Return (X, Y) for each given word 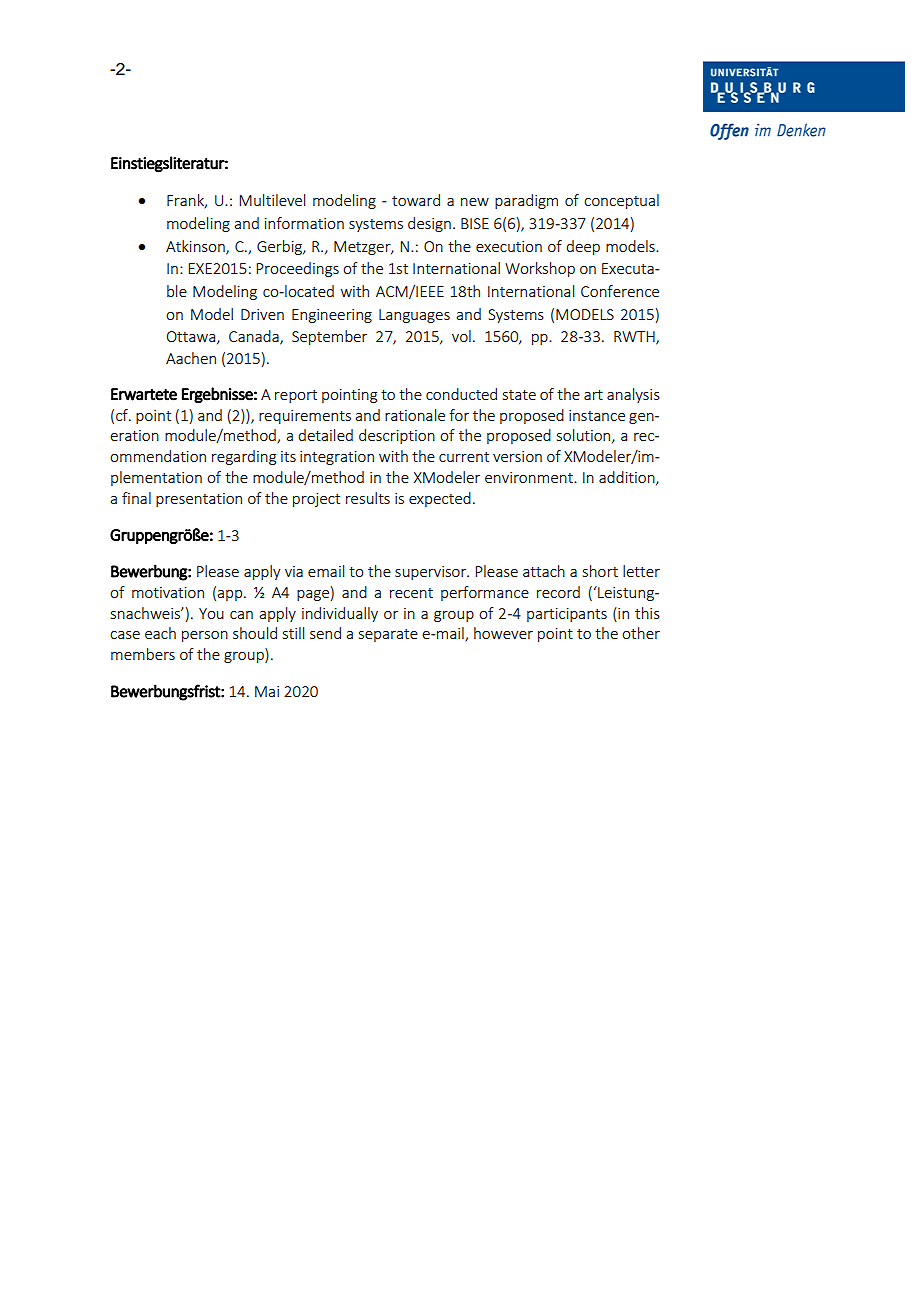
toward (416, 200)
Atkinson (196, 247)
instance (597, 415)
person (205, 636)
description (397, 436)
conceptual (621, 201)
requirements (305, 417)
